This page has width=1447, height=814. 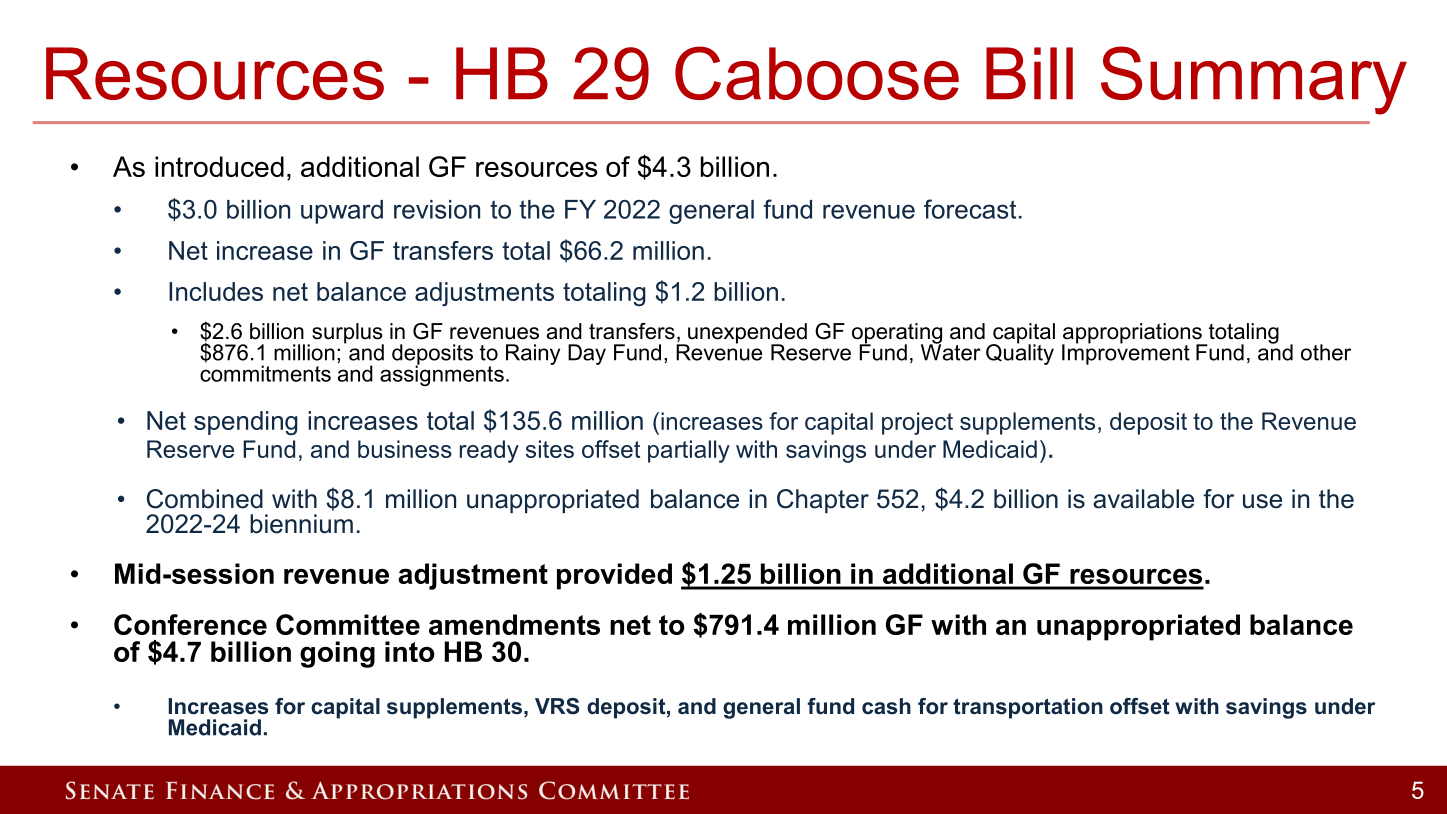 I want to click on project, so click(x=917, y=423).
